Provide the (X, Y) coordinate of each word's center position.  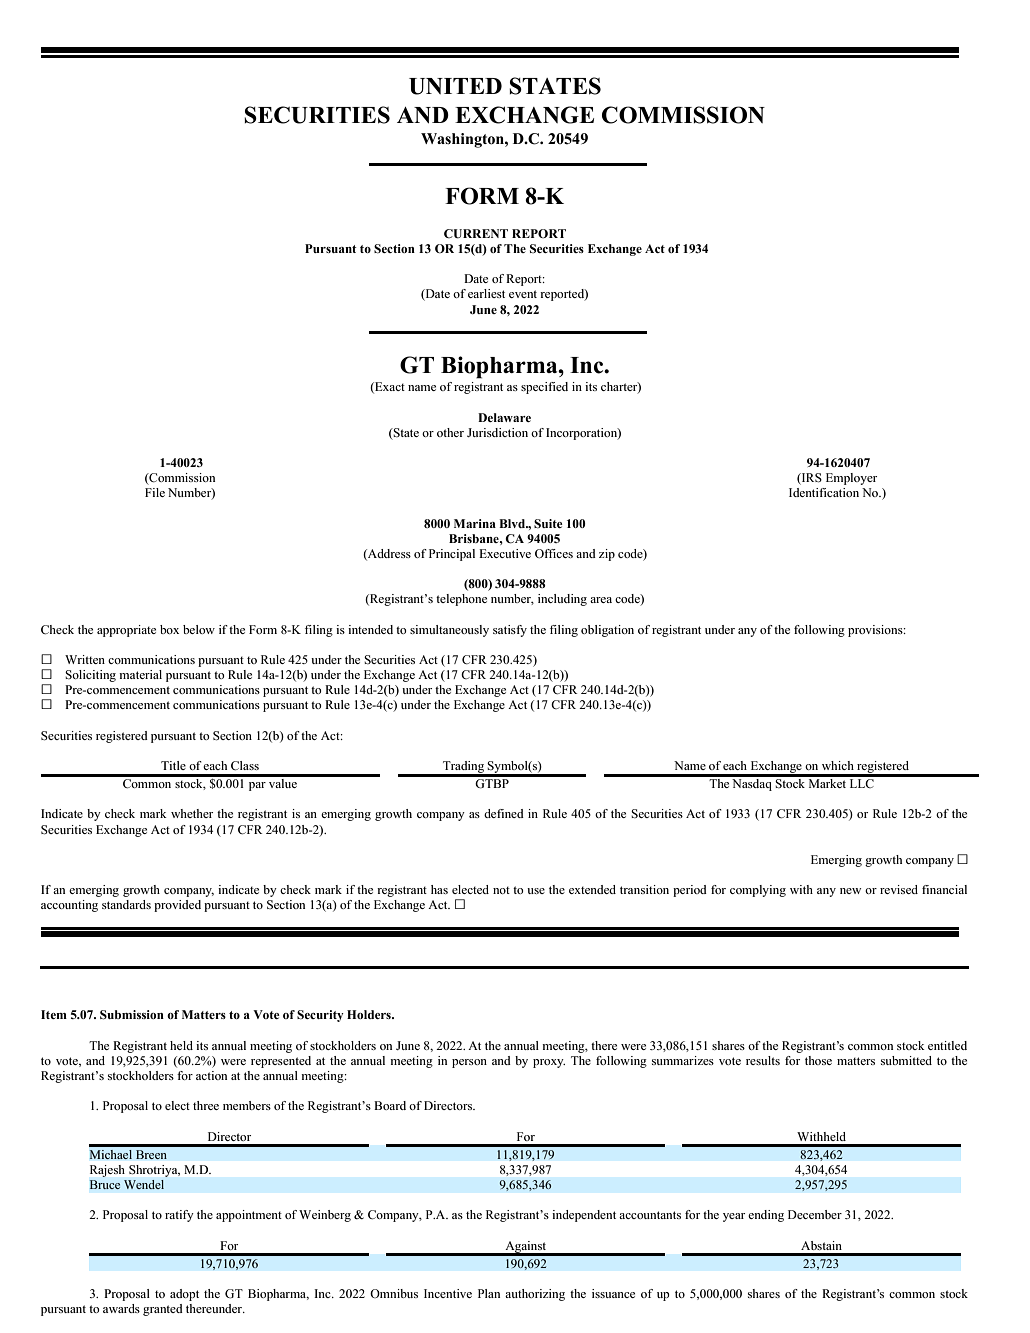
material (140, 674)
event (523, 294)
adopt (184, 1295)
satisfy (510, 631)
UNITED (455, 86)
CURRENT (476, 234)
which (838, 765)
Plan (489, 1293)
